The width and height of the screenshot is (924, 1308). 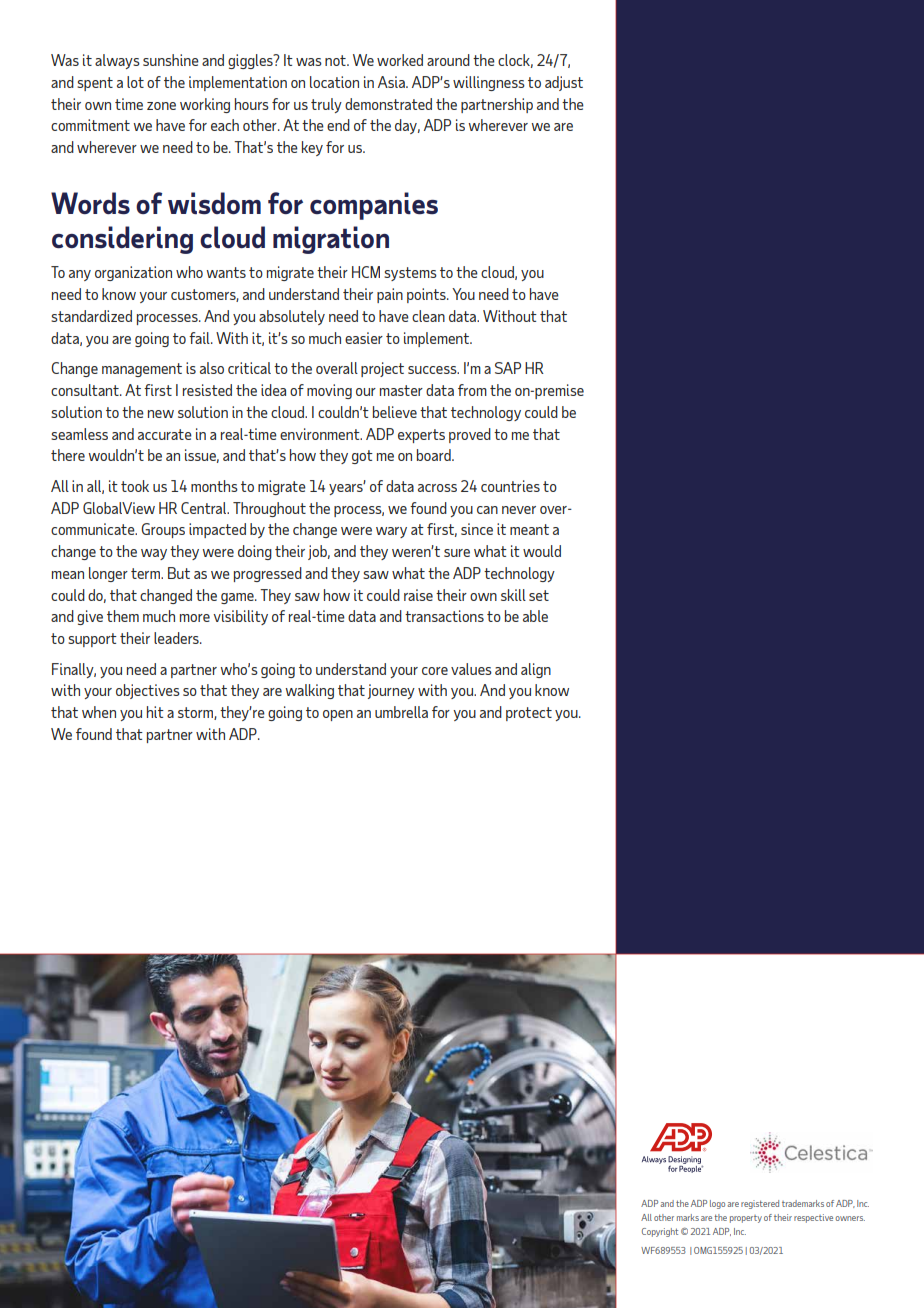 What do you see at coordinates (161, 106) in the screenshot?
I see `zone` at bounding box center [161, 106].
